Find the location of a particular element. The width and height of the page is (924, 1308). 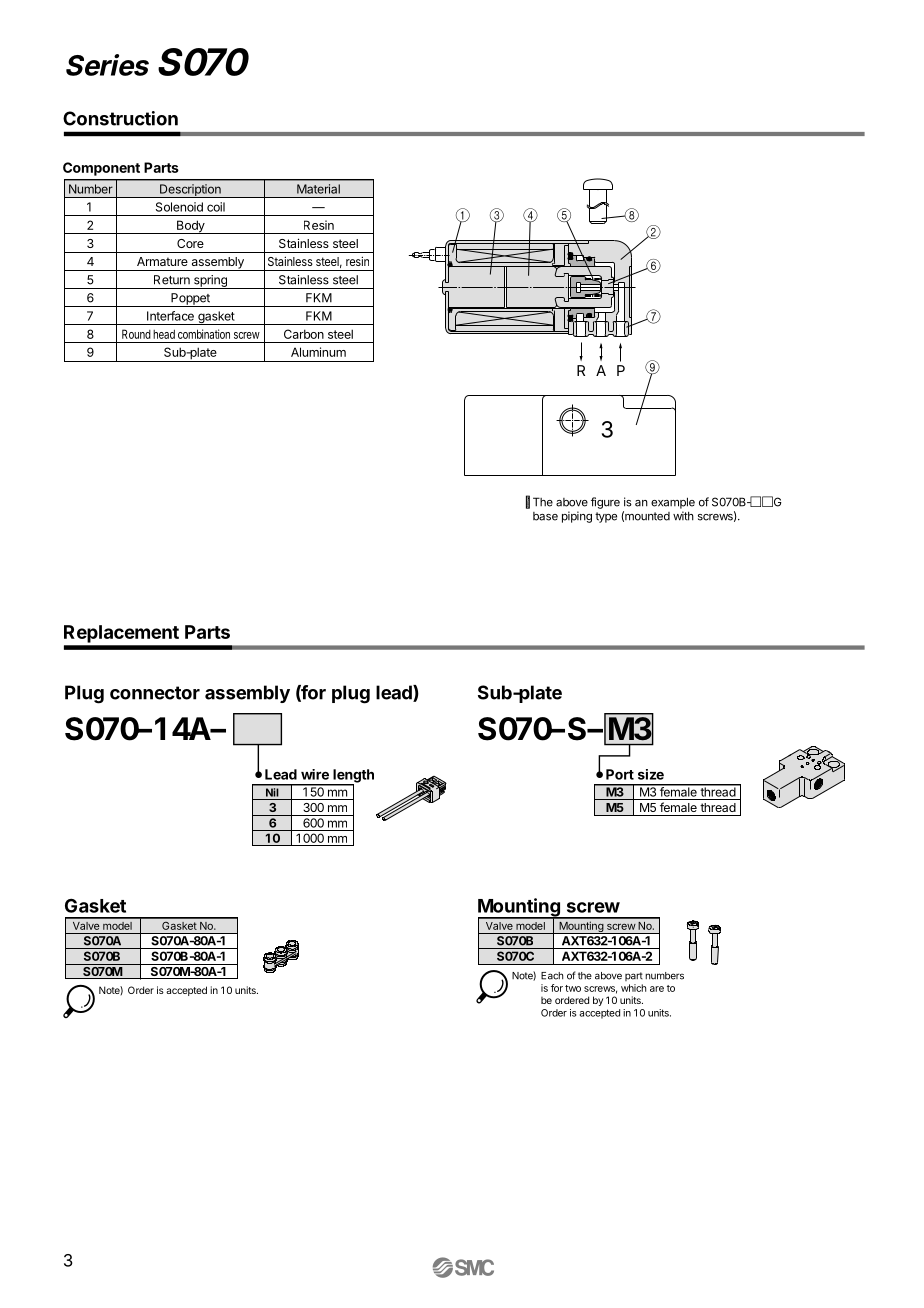

base is located at coordinates (545, 516).
